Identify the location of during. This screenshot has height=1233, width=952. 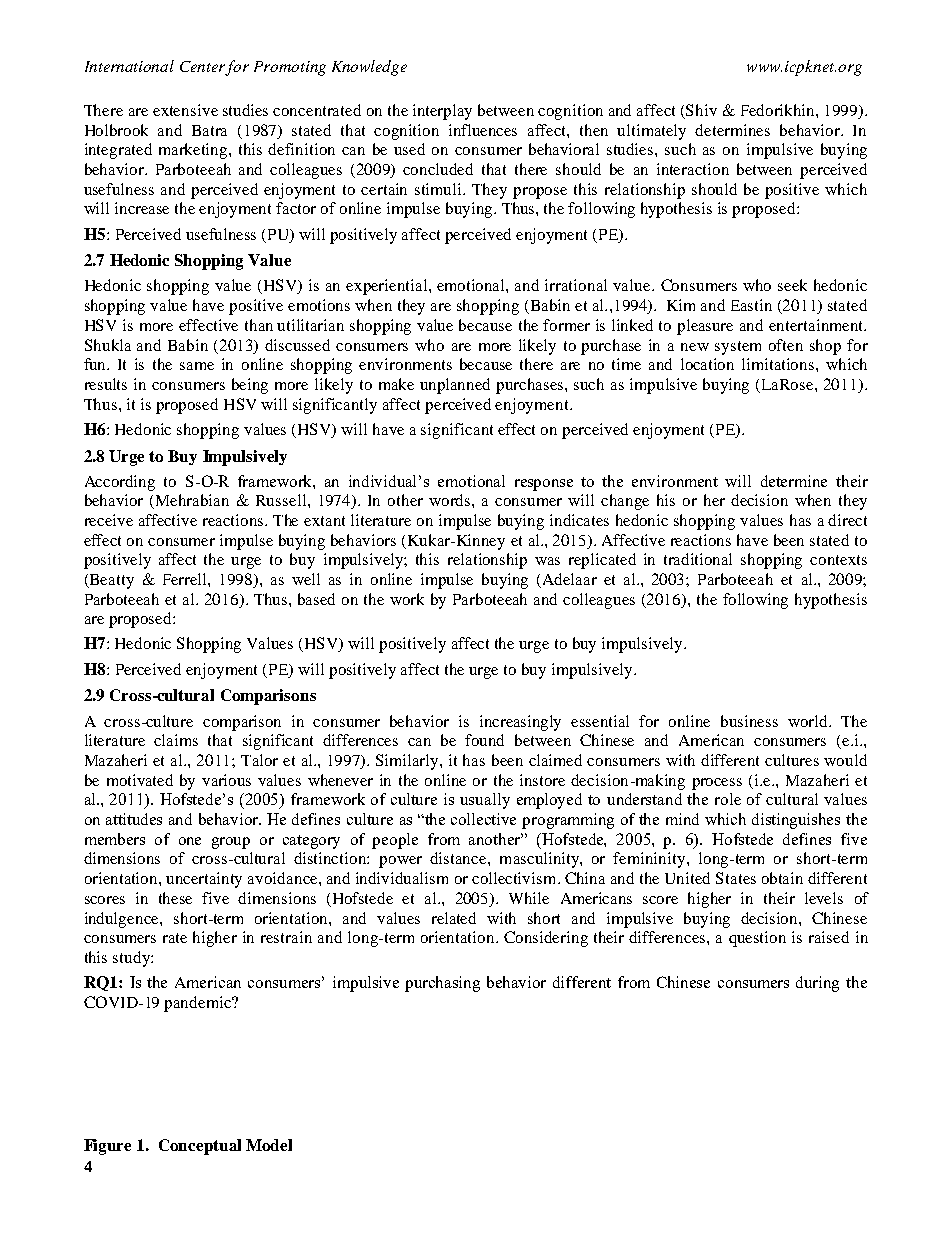
(817, 984).
